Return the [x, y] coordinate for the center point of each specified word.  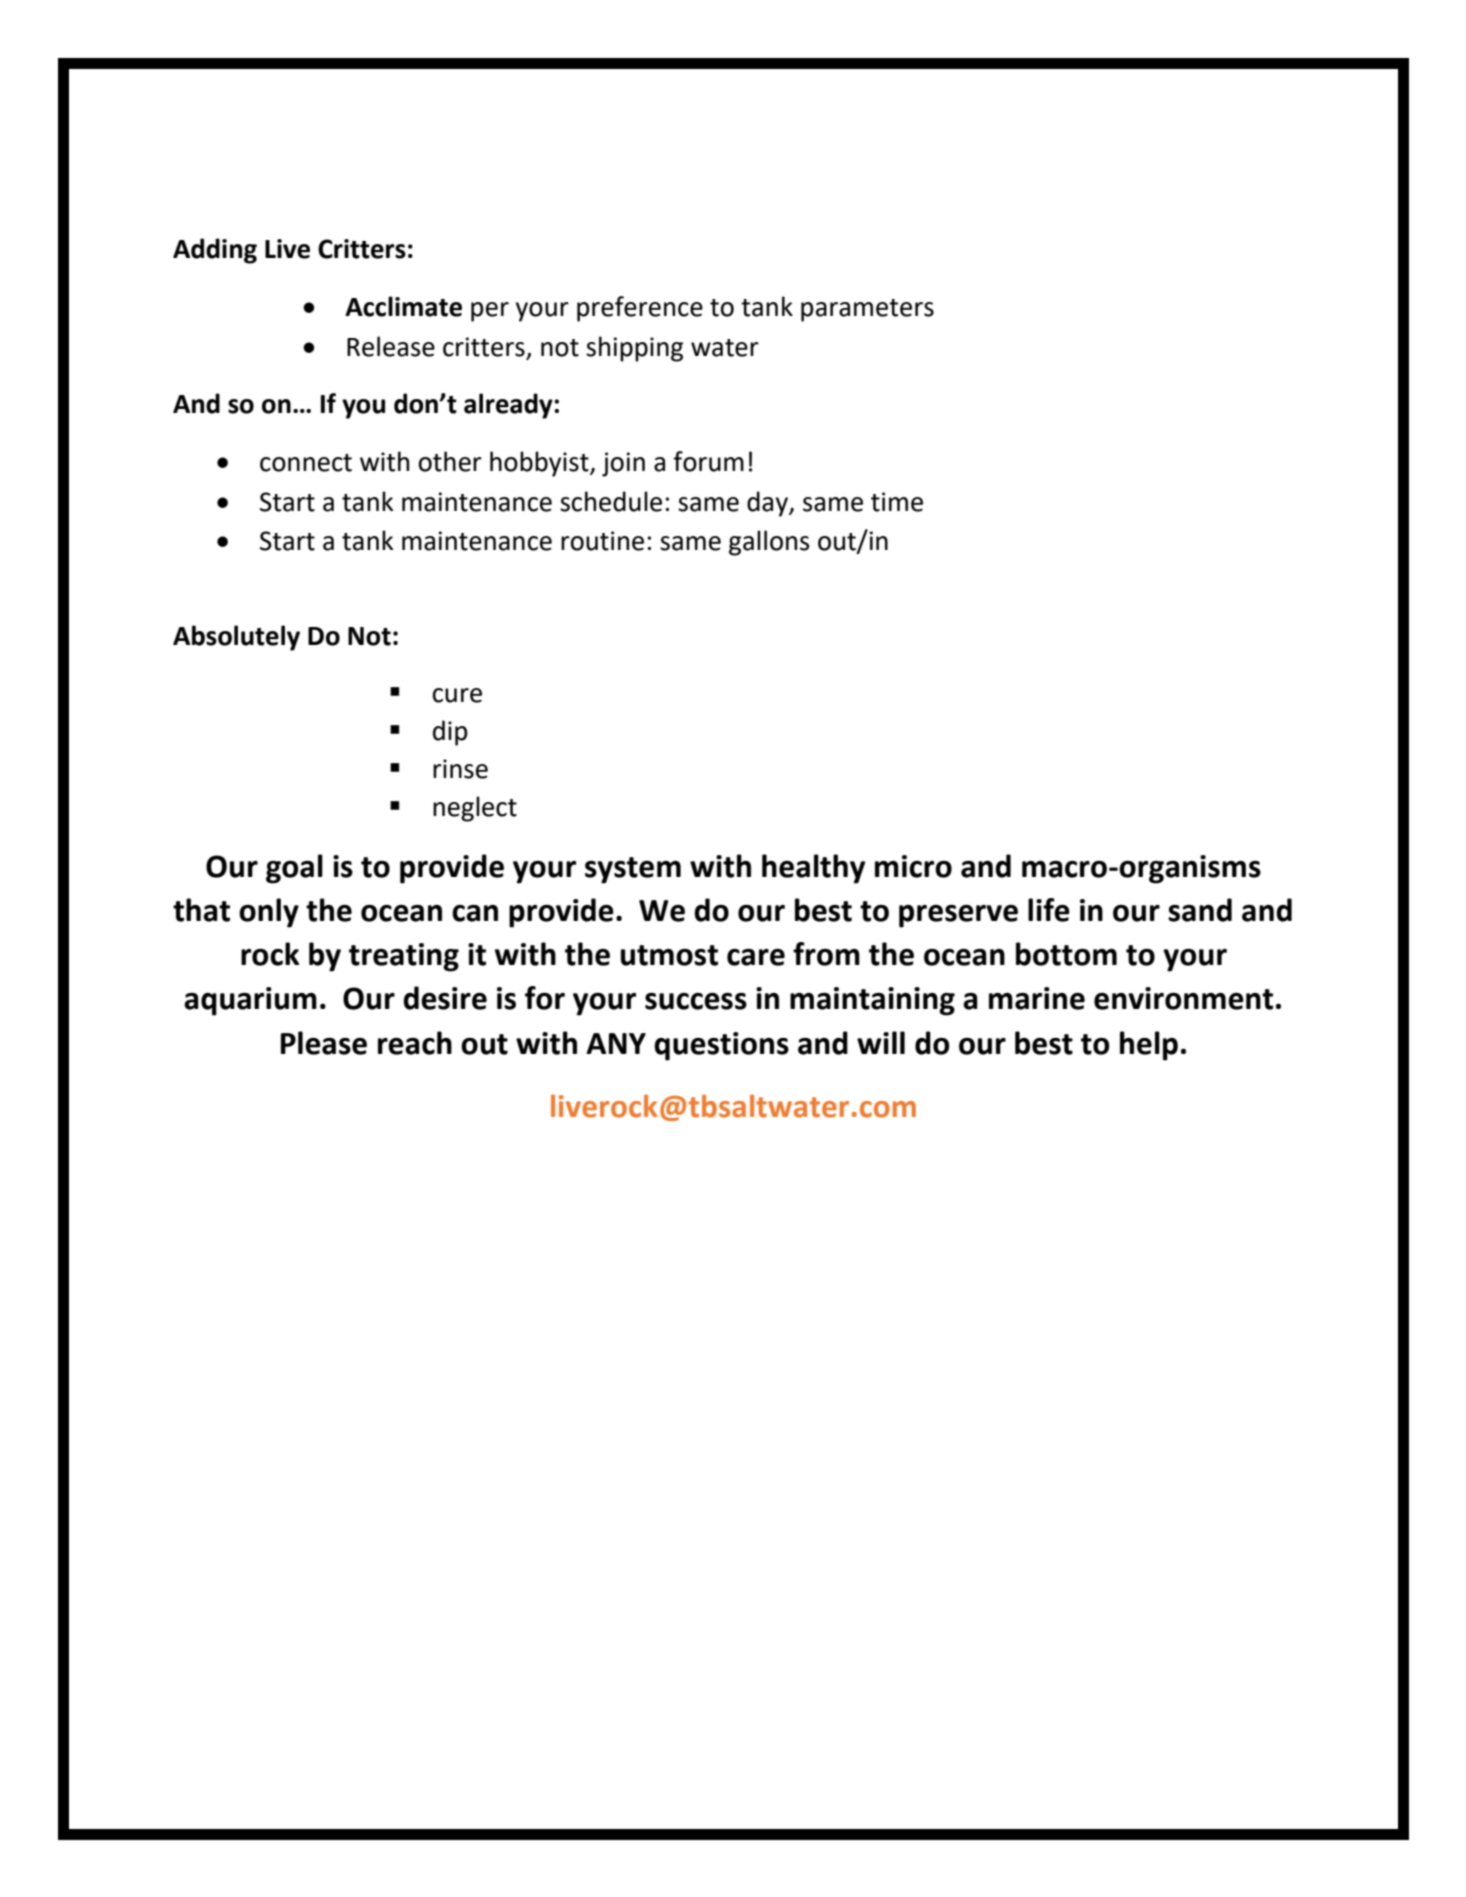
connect [306, 463]
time [897, 502]
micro [913, 866]
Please [324, 1043]
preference [640, 309]
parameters [867, 310]
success [696, 1001]
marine [1037, 998]
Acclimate [403, 306]
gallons [769, 543]
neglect [475, 809]
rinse [460, 769]
